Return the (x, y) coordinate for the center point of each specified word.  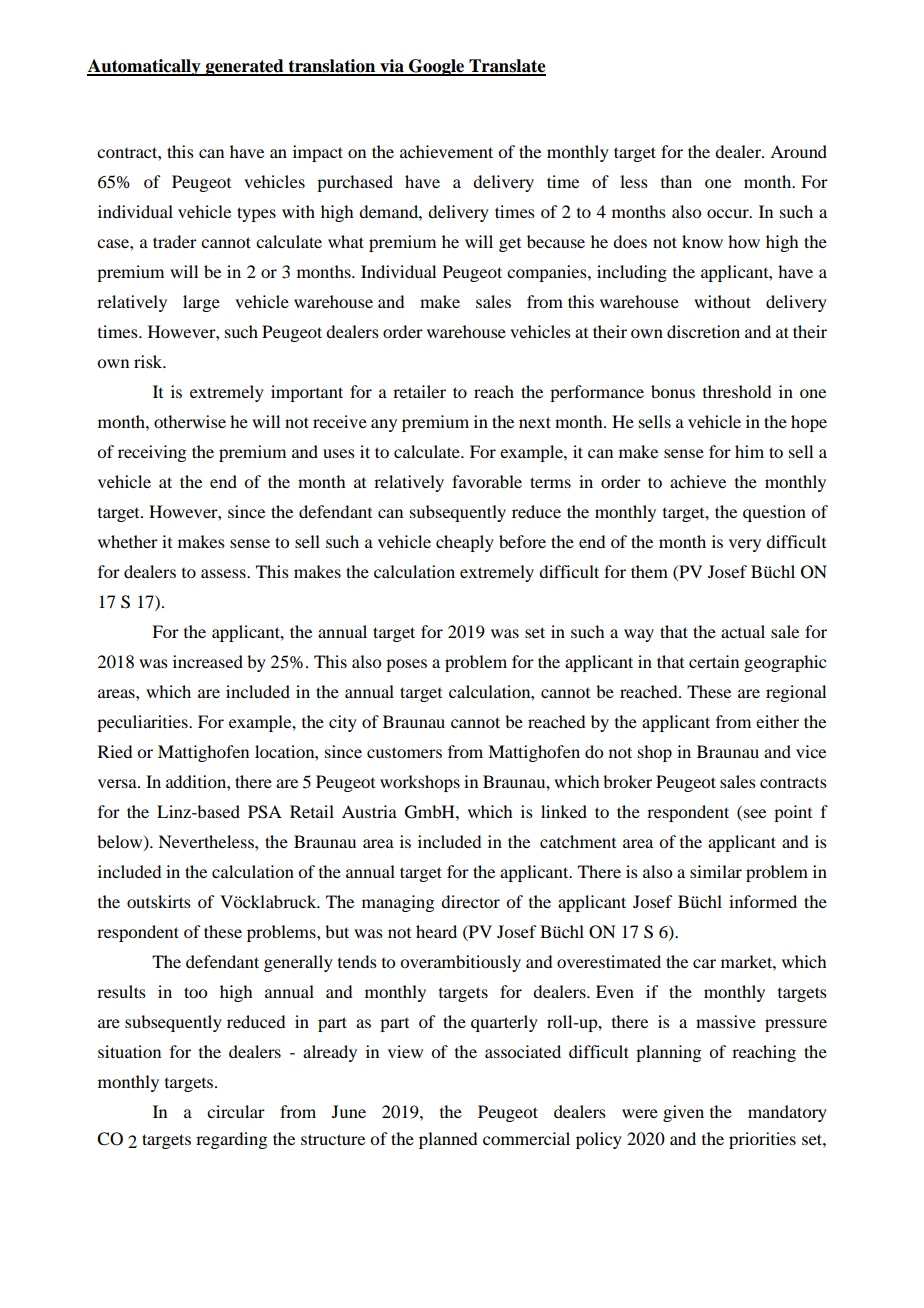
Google (437, 67)
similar (716, 871)
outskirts (159, 901)
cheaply (465, 543)
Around (798, 151)
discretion (703, 331)
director (470, 901)
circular (236, 1111)
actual (743, 631)
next (535, 422)
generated (244, 67)
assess (224, 573)
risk (149, 361)
